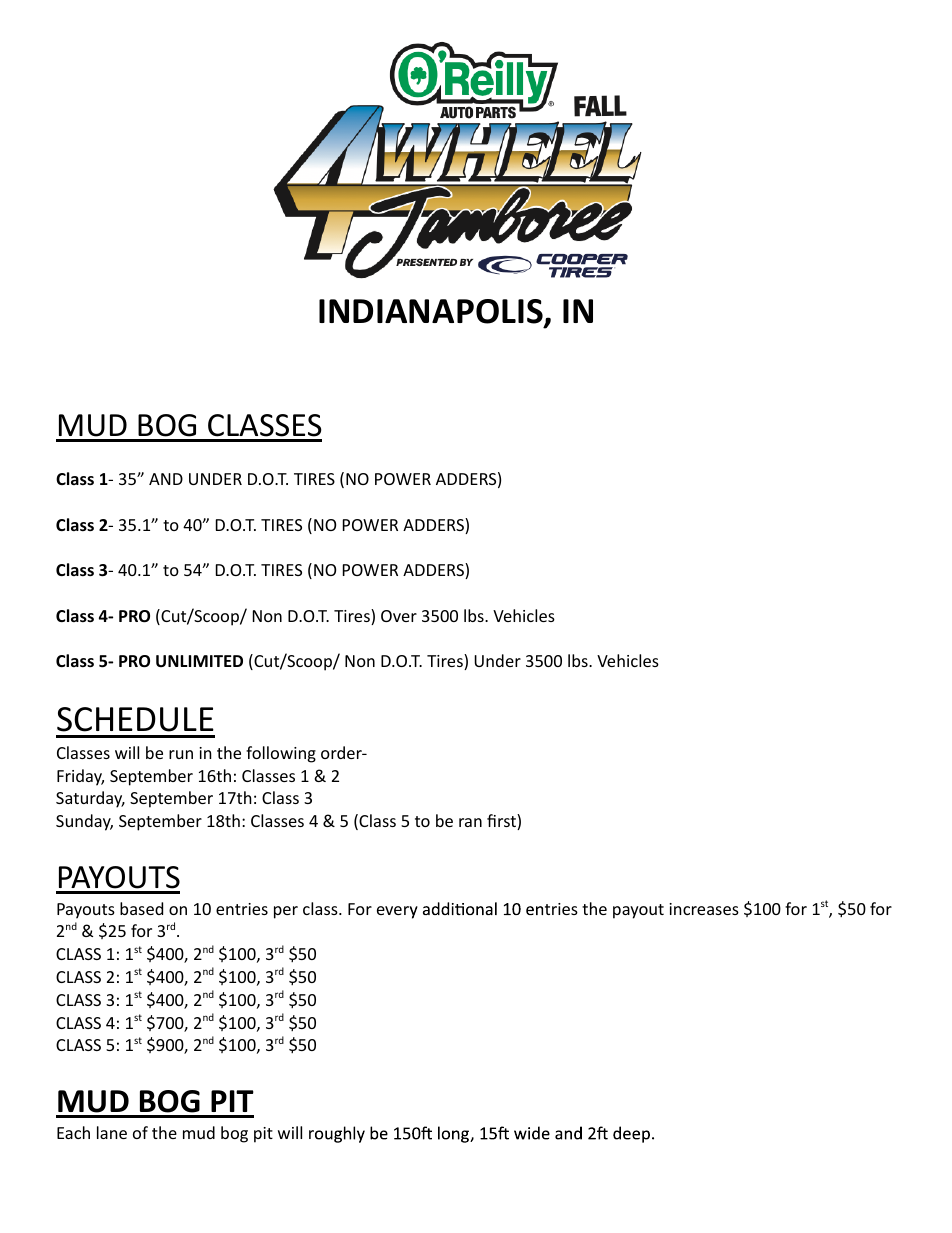 This page has width=952, height=1233. I want to click on based, so click(141, 908).
